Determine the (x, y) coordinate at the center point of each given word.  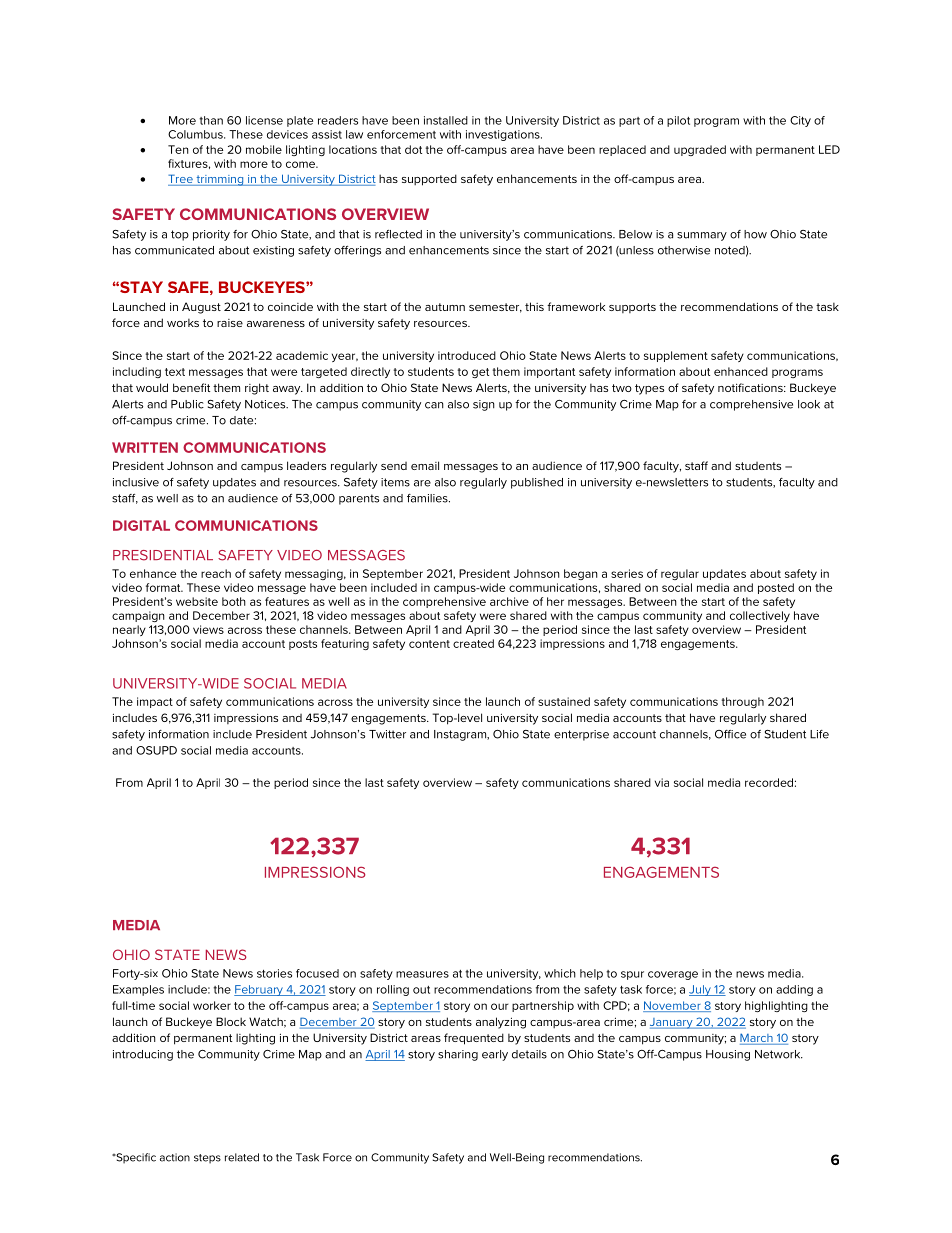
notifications (751, 387)
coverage (673, 975)
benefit (191, 387)
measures (422, 974)
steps (207, 1159)
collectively (760, 616)
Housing (728, 1055)
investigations (504, 135)
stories (274, 973)
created (473, 643)
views (208, 629)
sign (484, 405)
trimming (220, 180)
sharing (458, 1055)
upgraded (700, 150)
